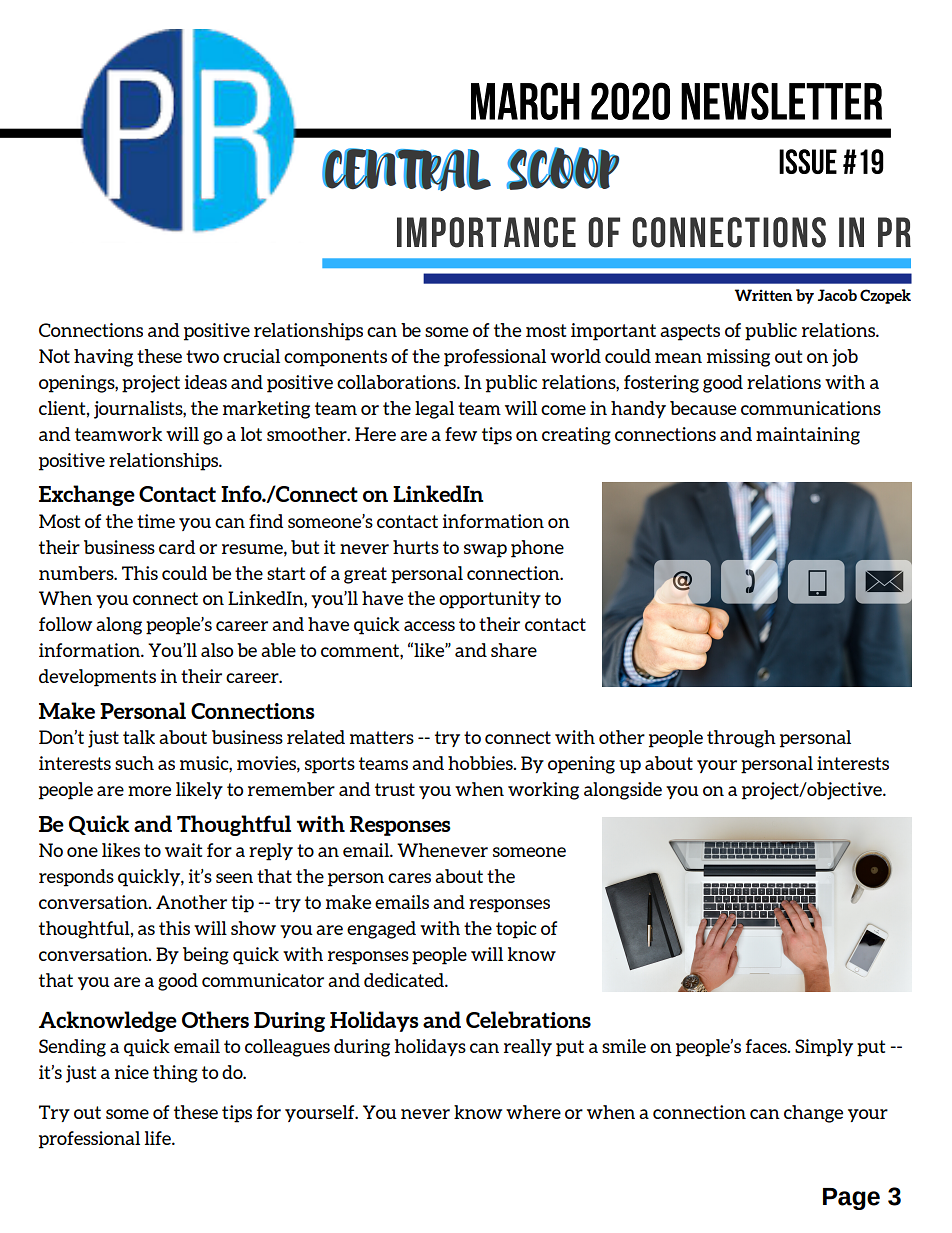 The height and width of the screenshot is (1233, 952). Describe the element at coordinates (851, 1199) in the screenshot. I see `Page` at that location.
